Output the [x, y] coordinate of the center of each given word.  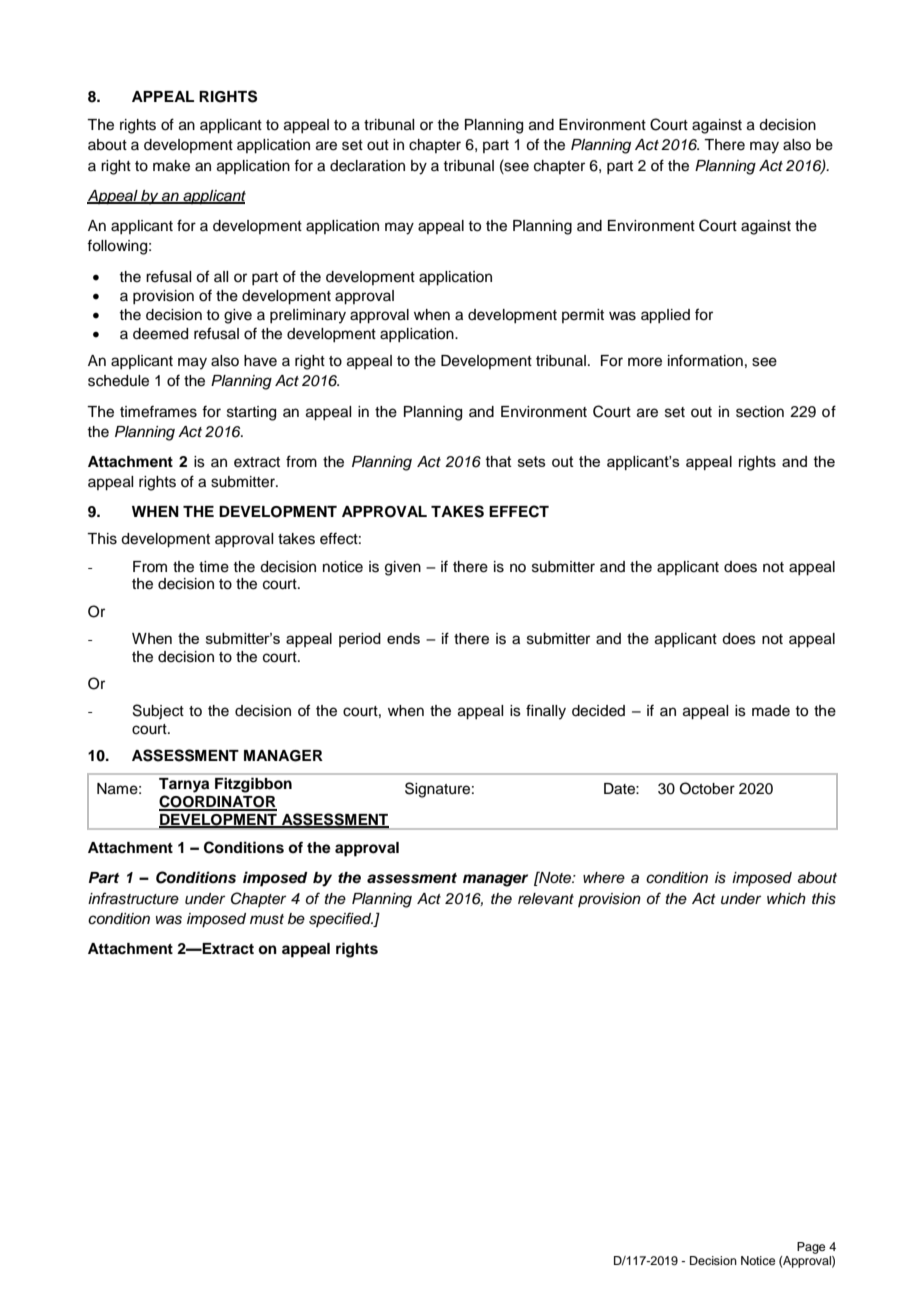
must [267, 919]
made [771, 711]
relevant [546, 899]
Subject [158, 711]
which [786, 898]
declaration [367, 166]
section [760, 412]
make [171, 166]
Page [811, 1248]
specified [341, 919]
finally [546, 712]
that [499, 461]
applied [665, 316]
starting [251, 413]
